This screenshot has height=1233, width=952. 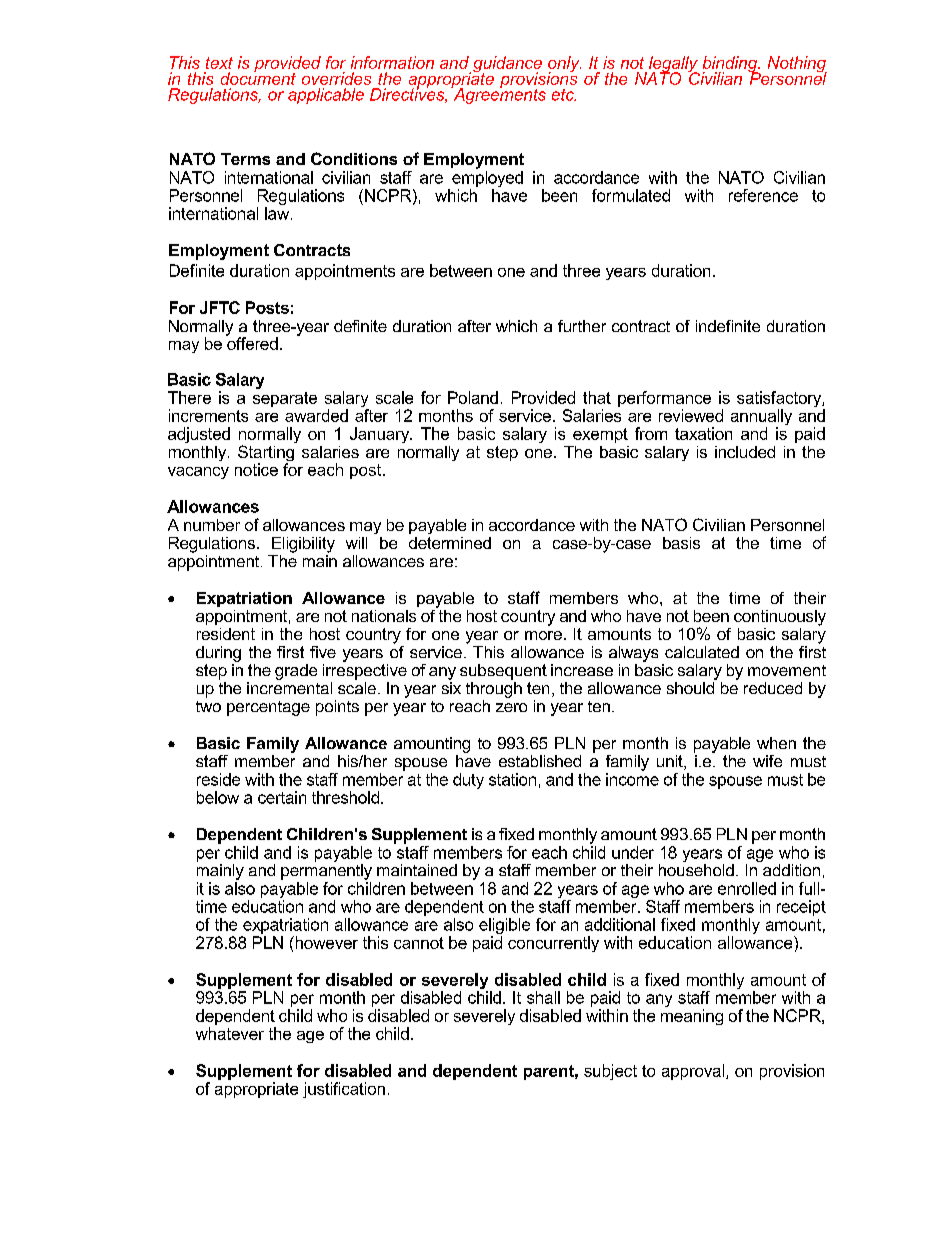 I want to click on Agreements, so click(x=498, y=95).
